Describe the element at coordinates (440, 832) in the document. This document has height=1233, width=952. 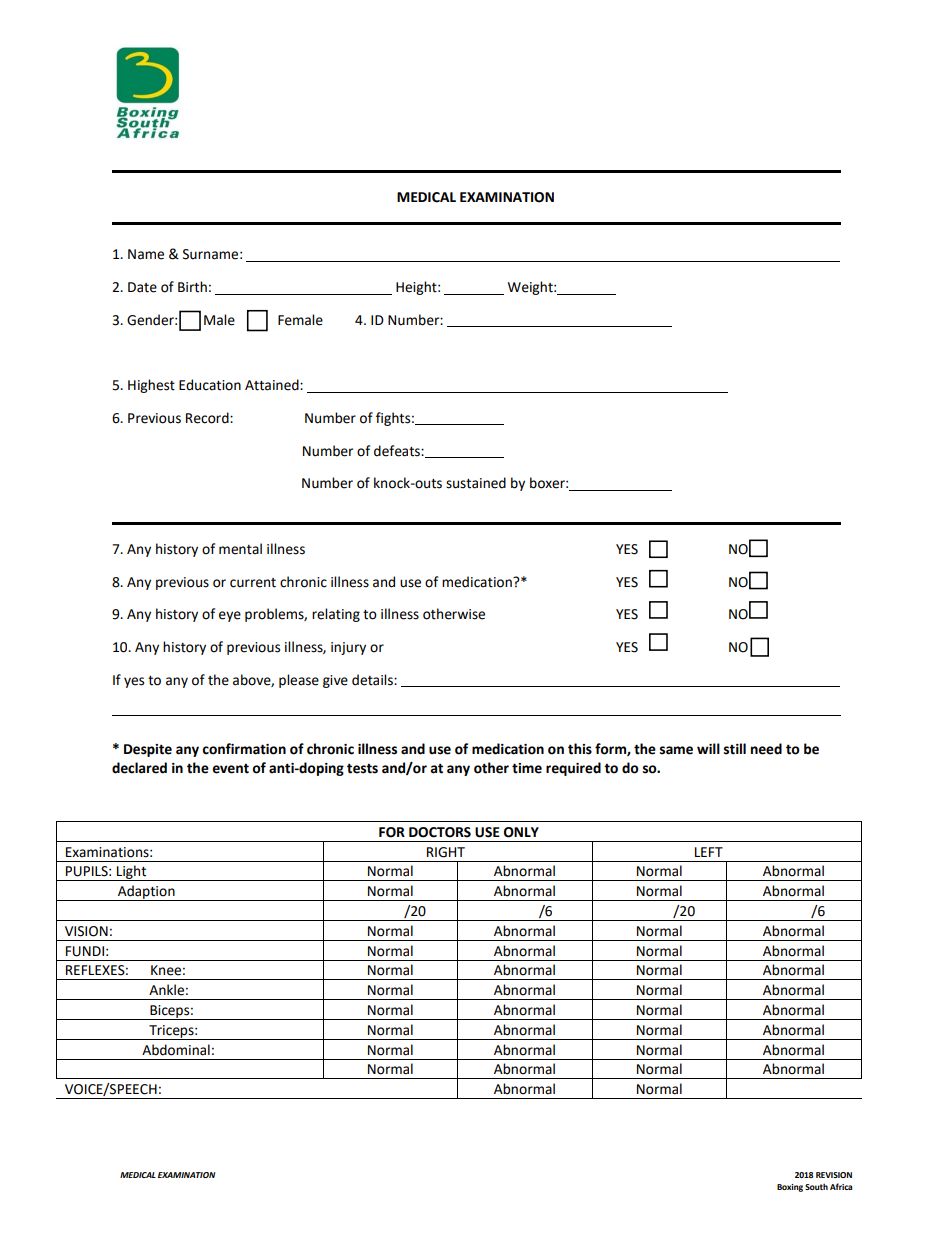
I see `DOCTORS` at that location.
